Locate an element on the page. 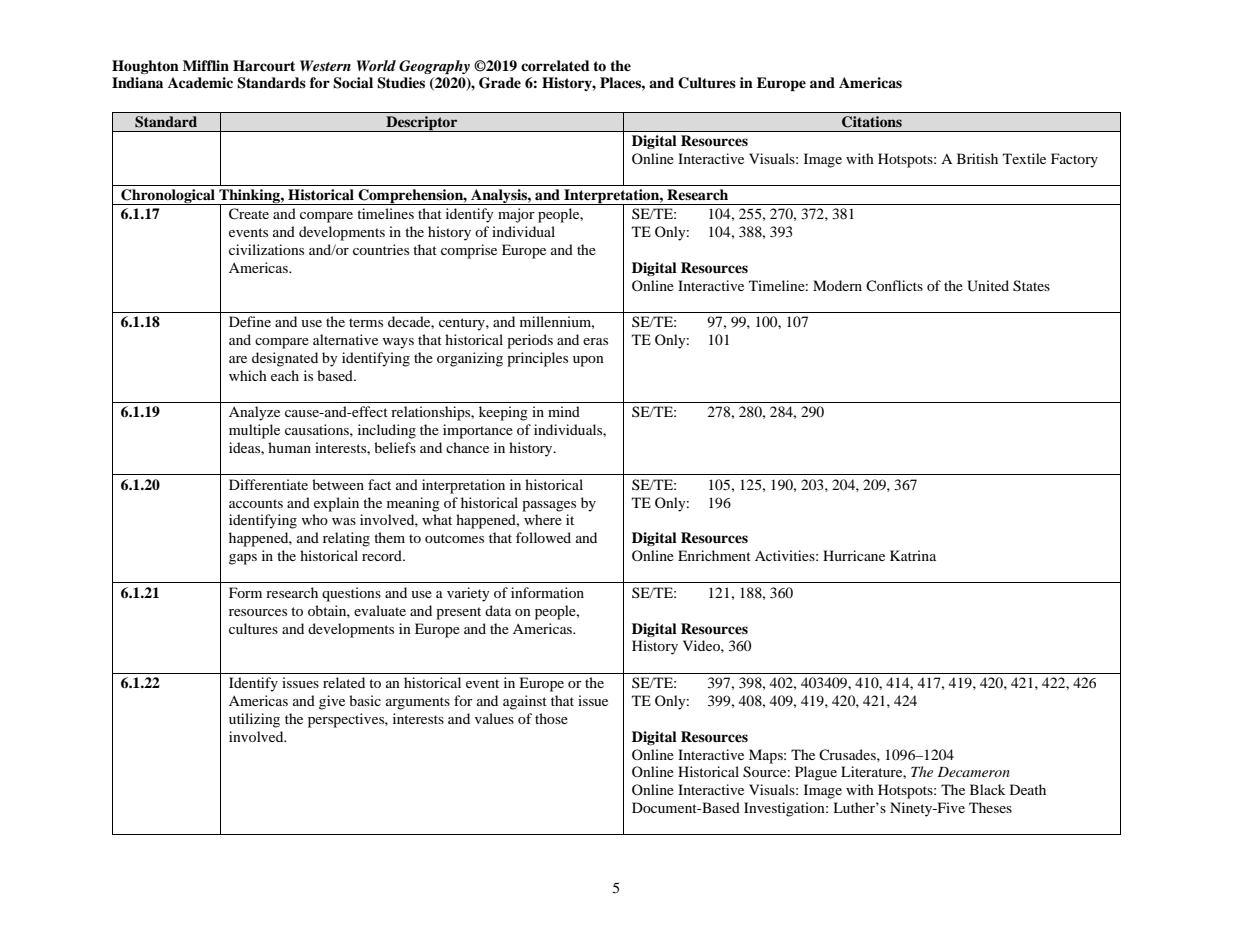 This page has height=952, width=1233. comprise is located at coordinates (469, 251).
